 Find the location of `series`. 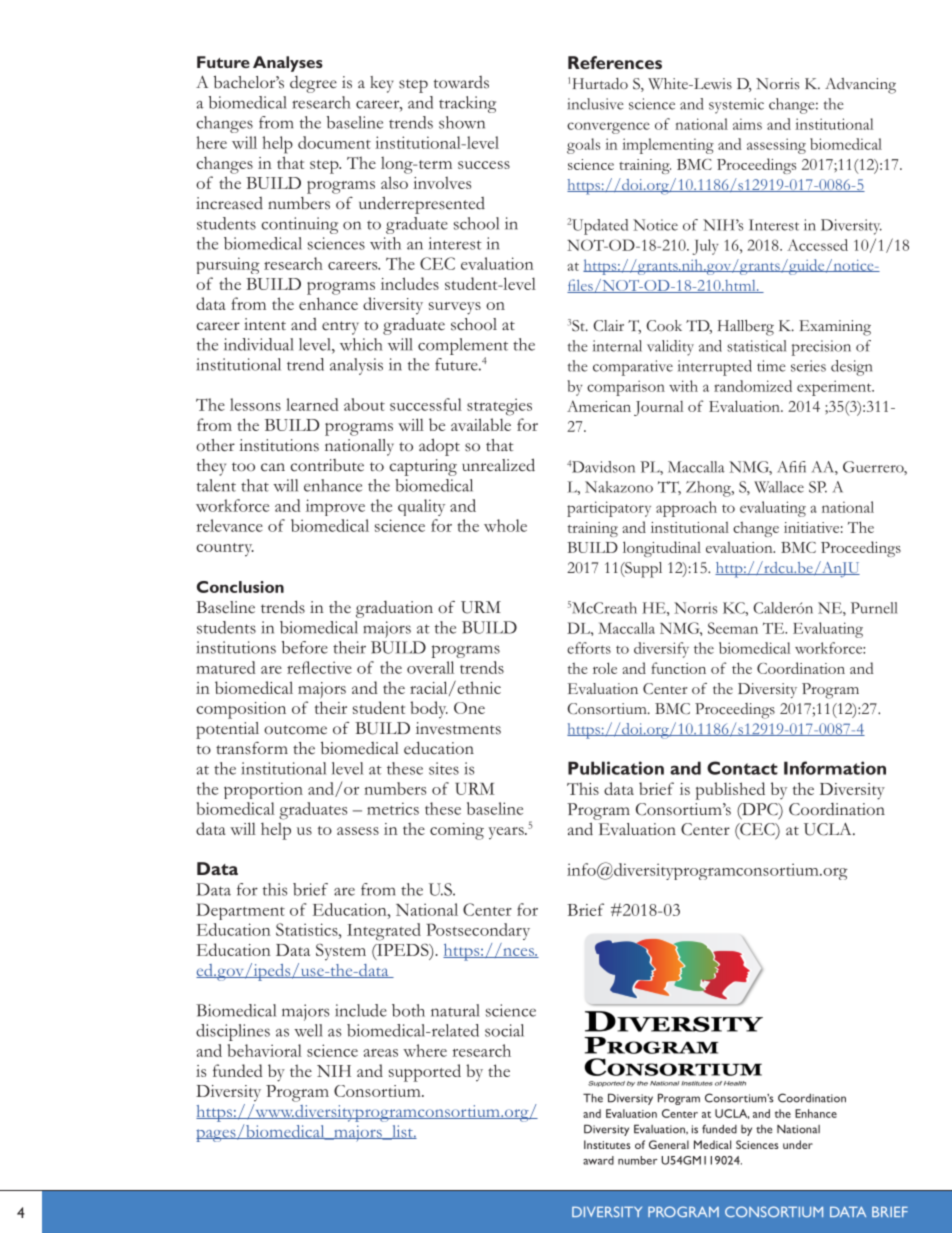

series is located at coordinates (808, 366).
